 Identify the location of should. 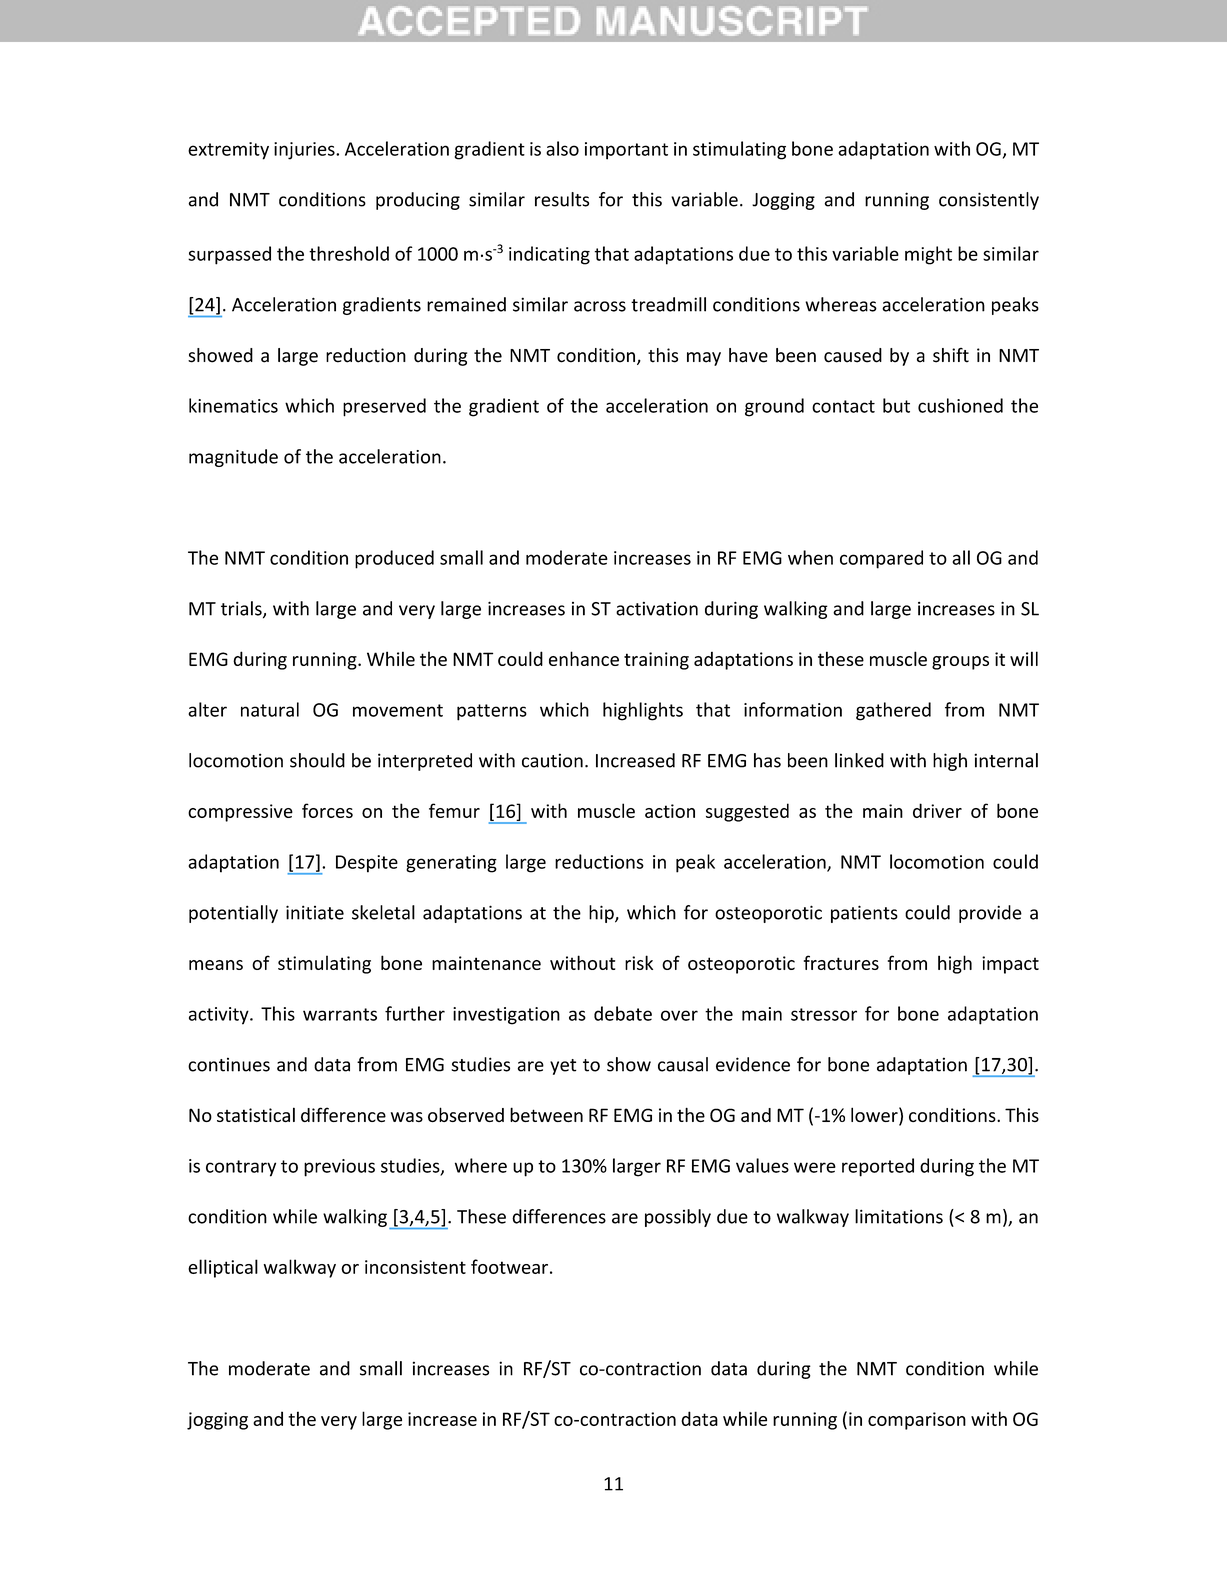
(317, 760).
